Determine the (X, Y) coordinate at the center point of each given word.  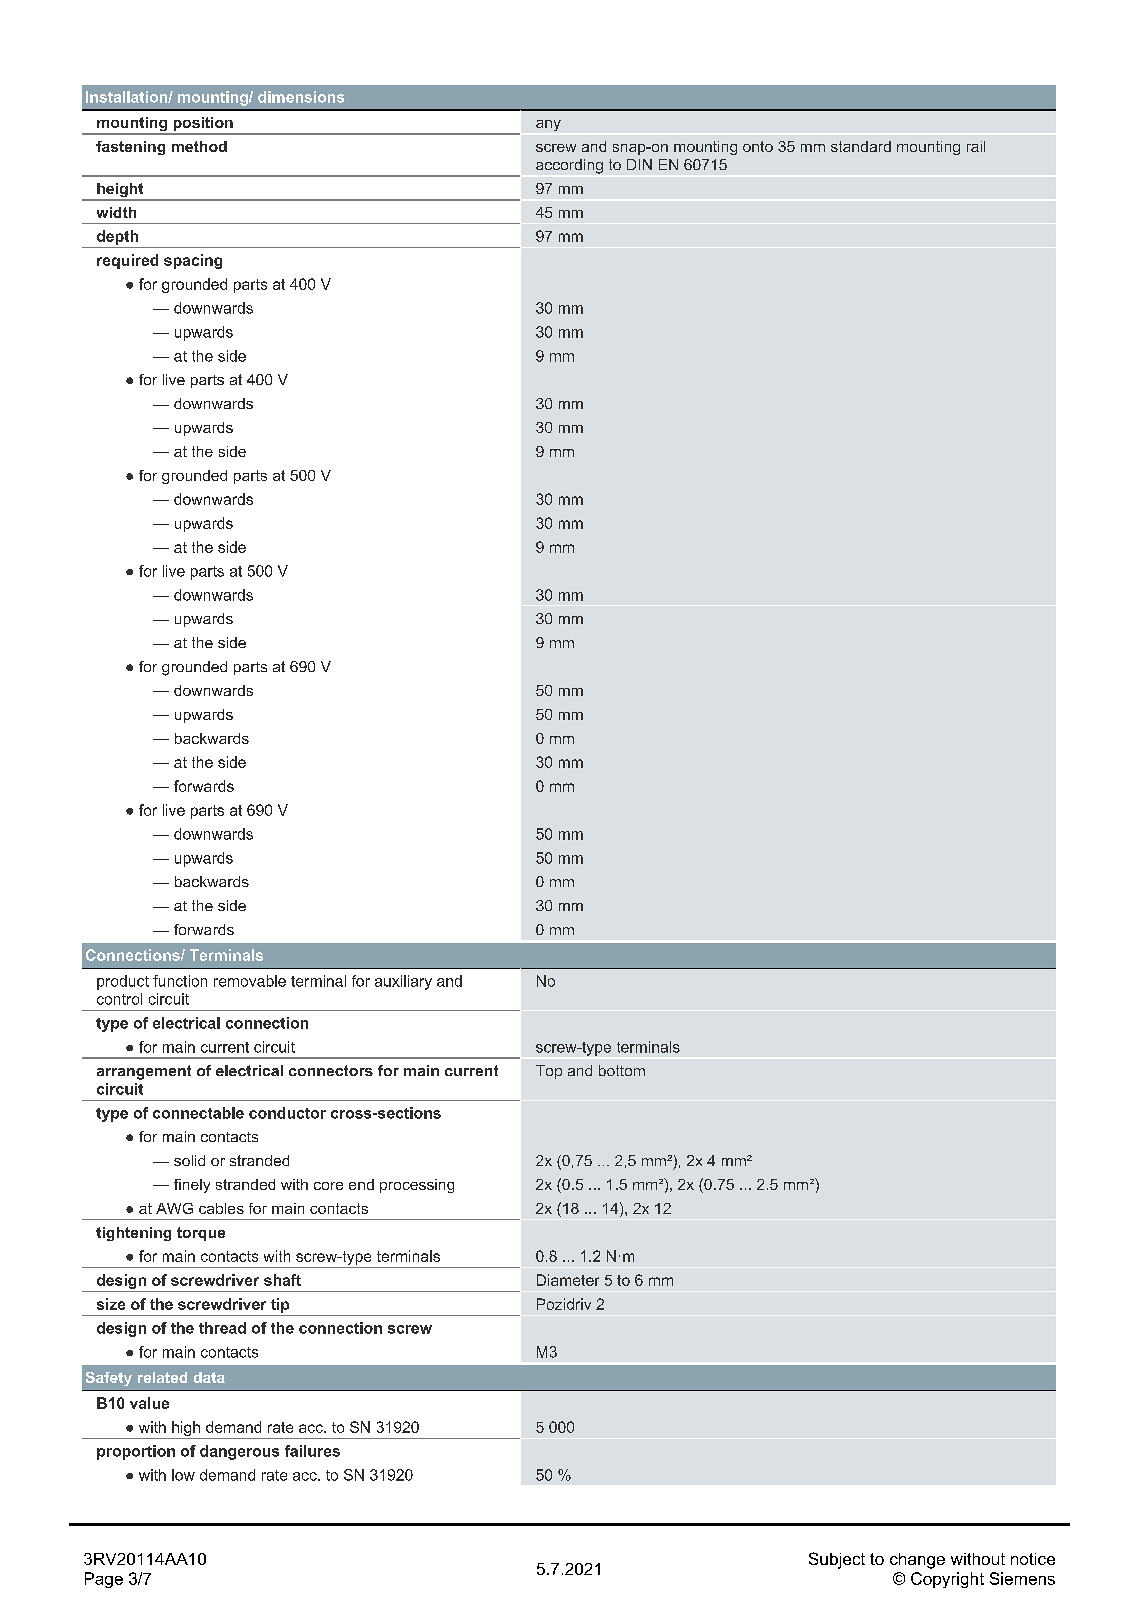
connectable (198, 1113)
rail (976, 146)
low (183, 1475)
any (548, 125)
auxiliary (403, 982)
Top (549, 1072)
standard (861, 146)
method (199, 146)
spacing (193, 261)
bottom (622, 1070)
